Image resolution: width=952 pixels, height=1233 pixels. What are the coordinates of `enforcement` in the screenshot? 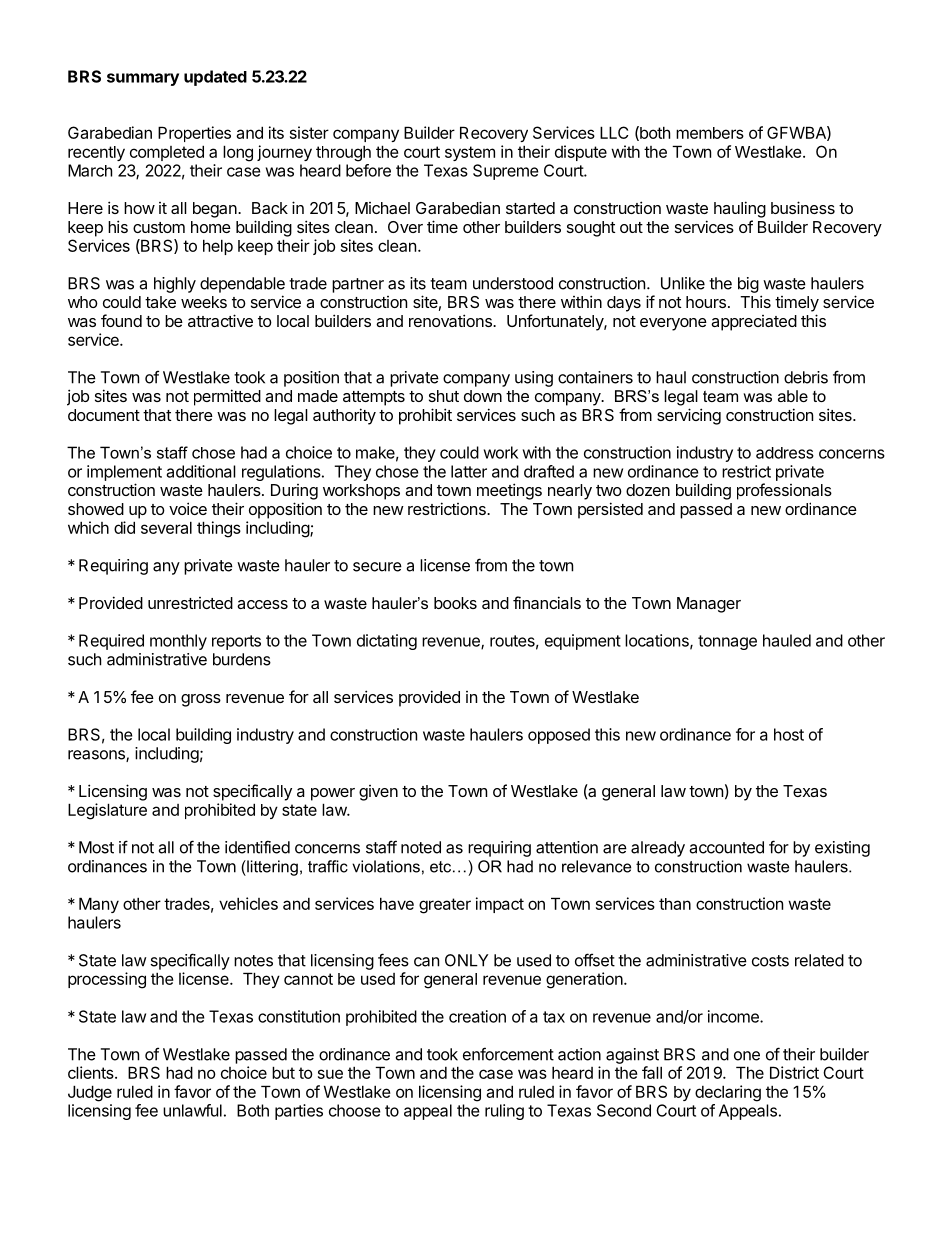 It's located at (508, 1054).
